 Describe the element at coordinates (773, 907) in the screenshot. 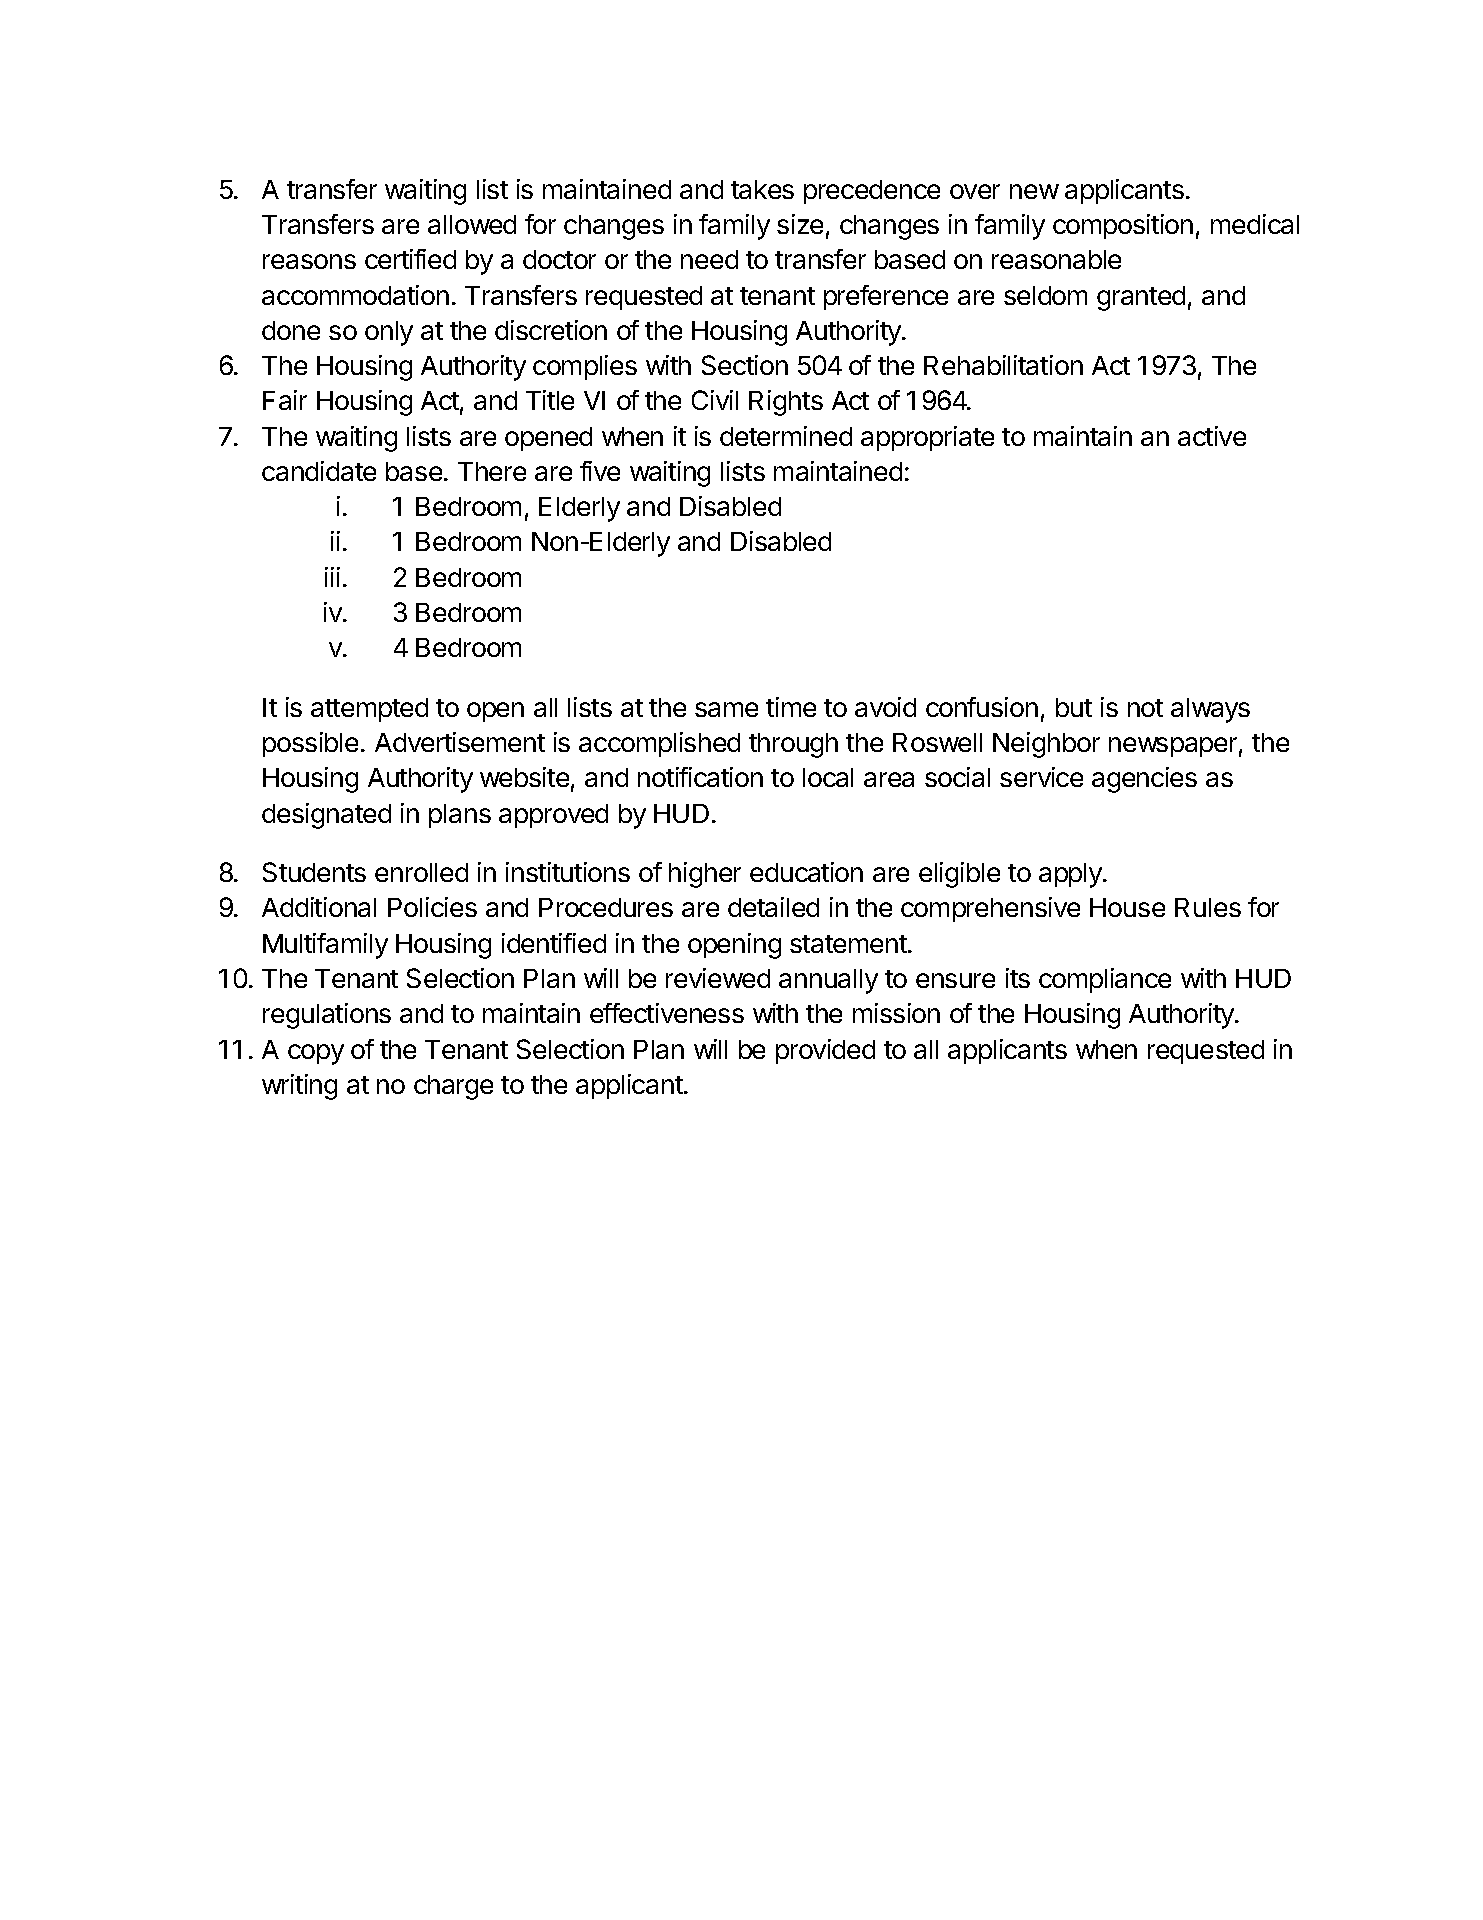

I see `detailed` at that location.
